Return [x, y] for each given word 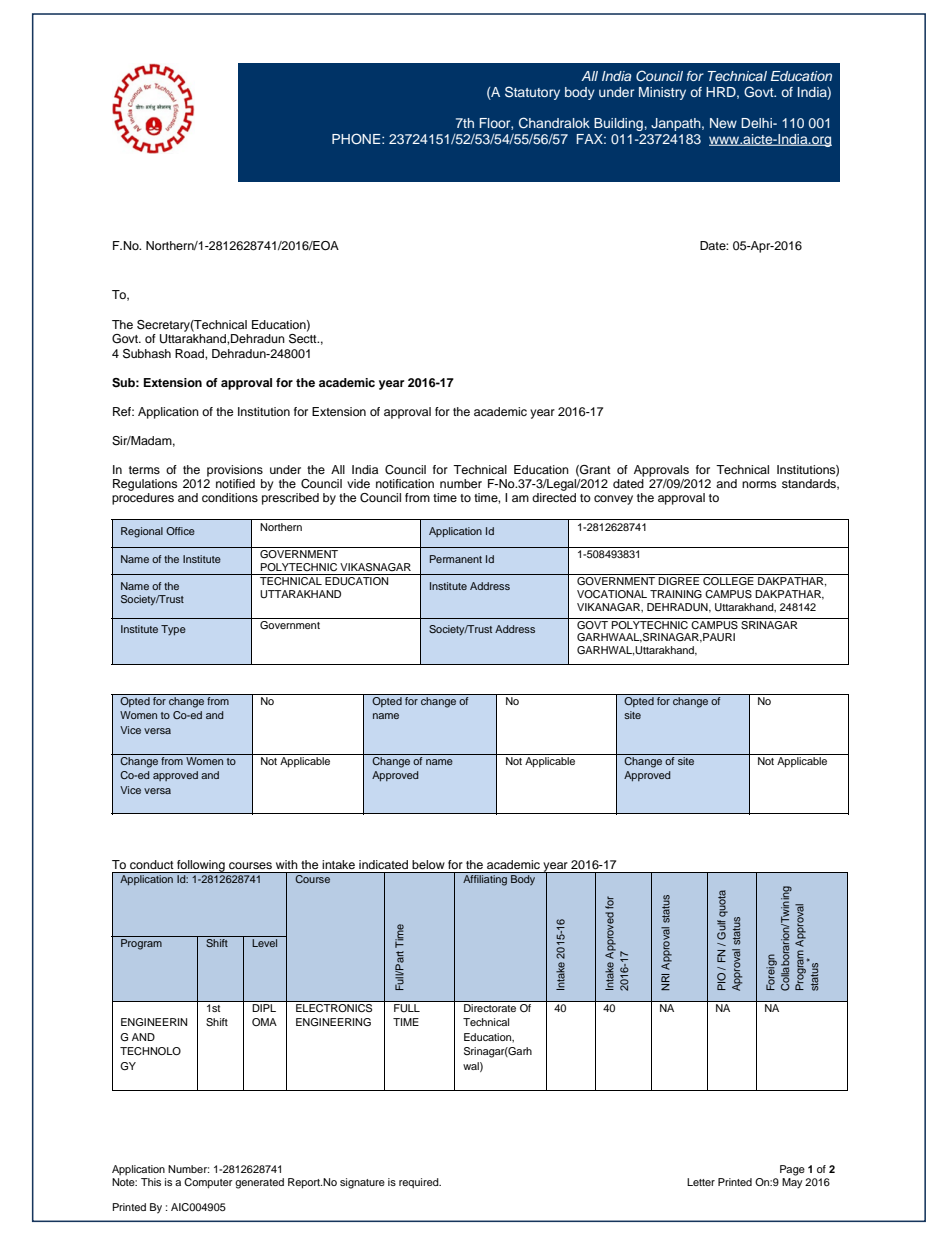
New [723, 123]
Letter [701, 1182]
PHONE [357, 139]
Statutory [532, 93]
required [420, 1183]
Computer [208, 1183]
